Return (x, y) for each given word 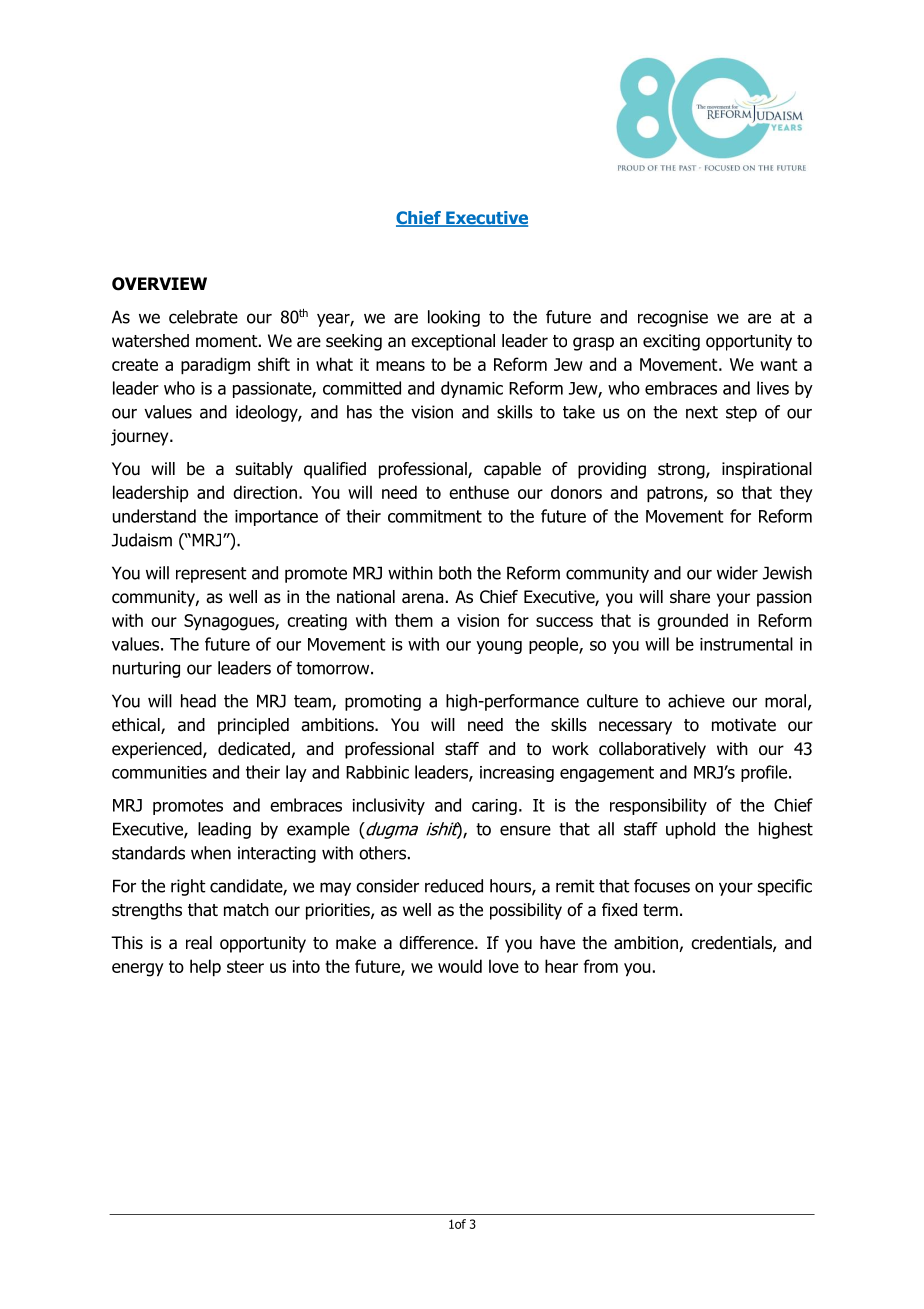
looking (454, 318)
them (414, 620)
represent (211, 575)
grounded (692, 622)
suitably (264, 470)
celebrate (203, 317)
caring (494, 807)
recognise (673, 318)
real (199, 943)
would (460, 966)
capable (512, 470)
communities (159, 772)
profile (765, 773)
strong (682, 471)
